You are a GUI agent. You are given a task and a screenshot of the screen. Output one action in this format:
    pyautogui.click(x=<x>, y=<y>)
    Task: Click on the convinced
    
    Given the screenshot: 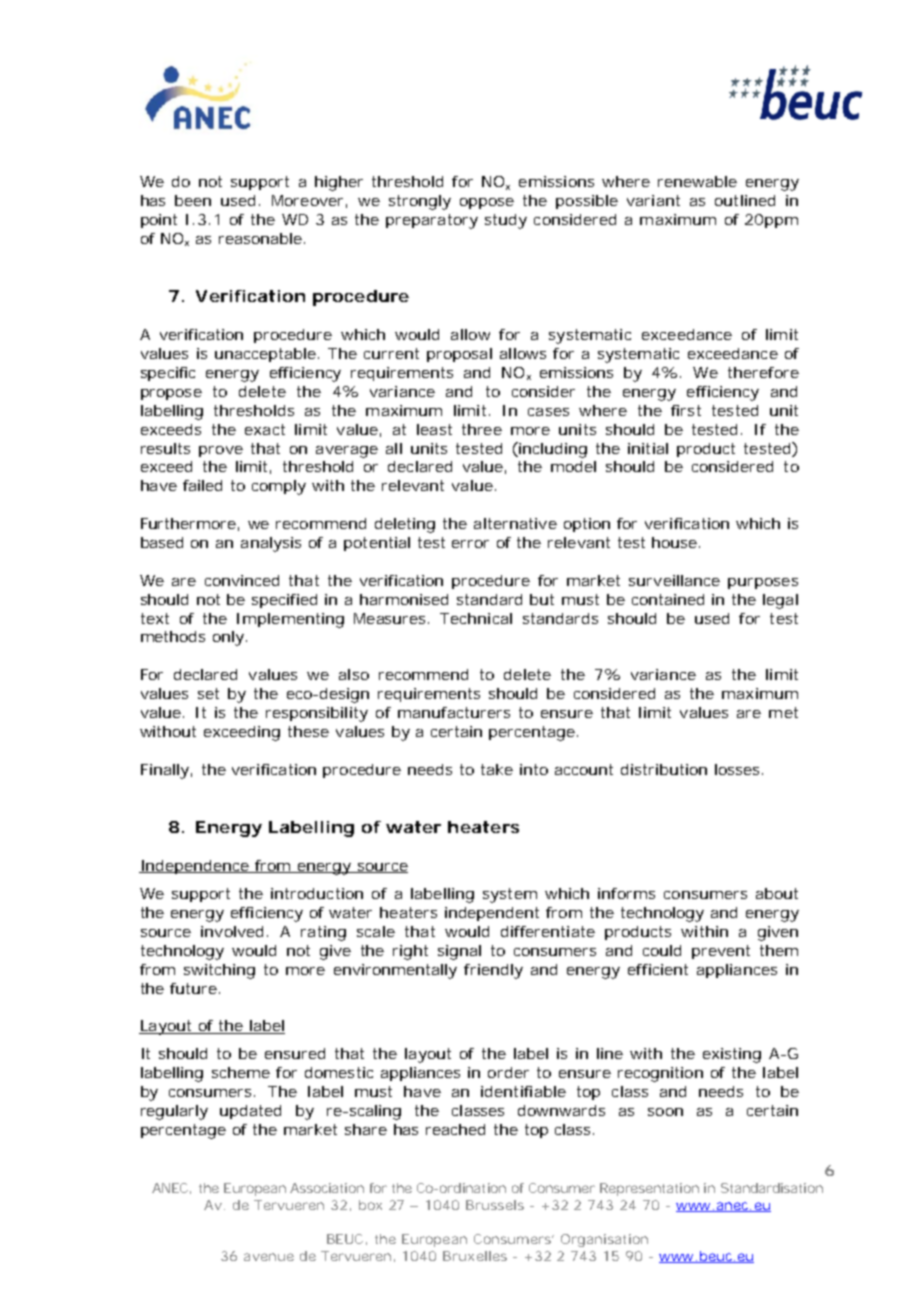 What is the action you would take?
    pyautogui.click(x=242, y=580)
